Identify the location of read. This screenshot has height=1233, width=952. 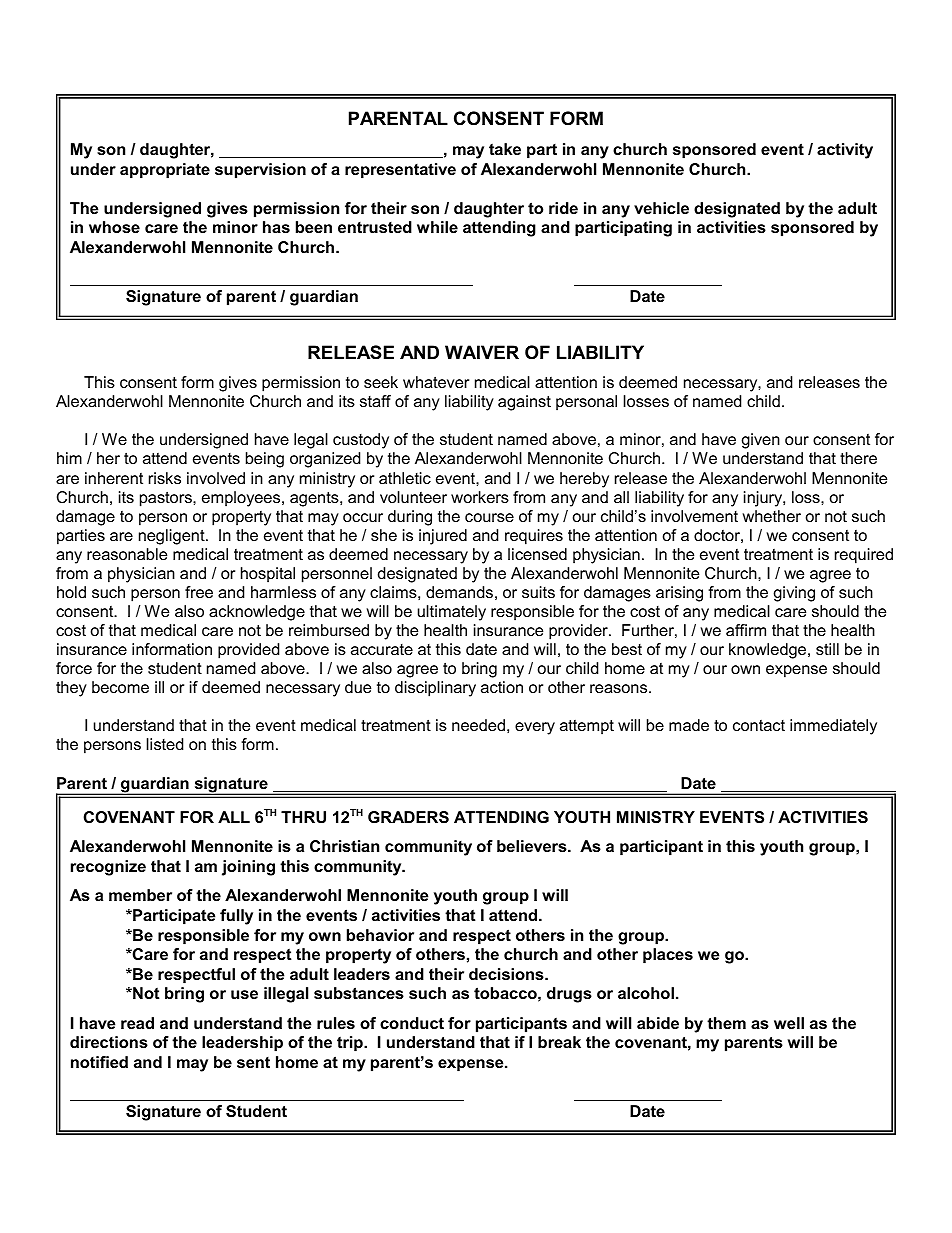
(137, 1023).
